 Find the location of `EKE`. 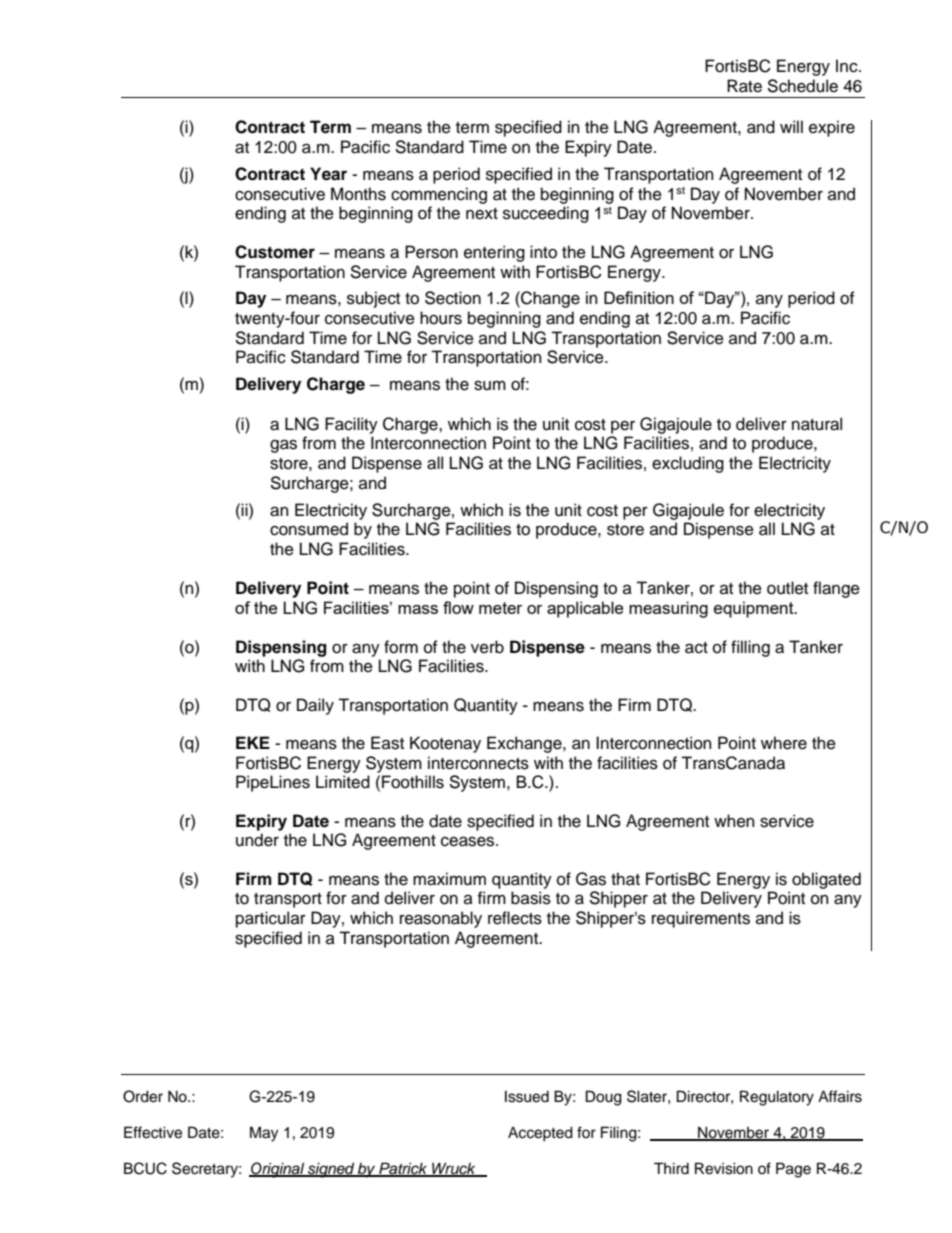

EKE is located at coordinates (253, 742).
